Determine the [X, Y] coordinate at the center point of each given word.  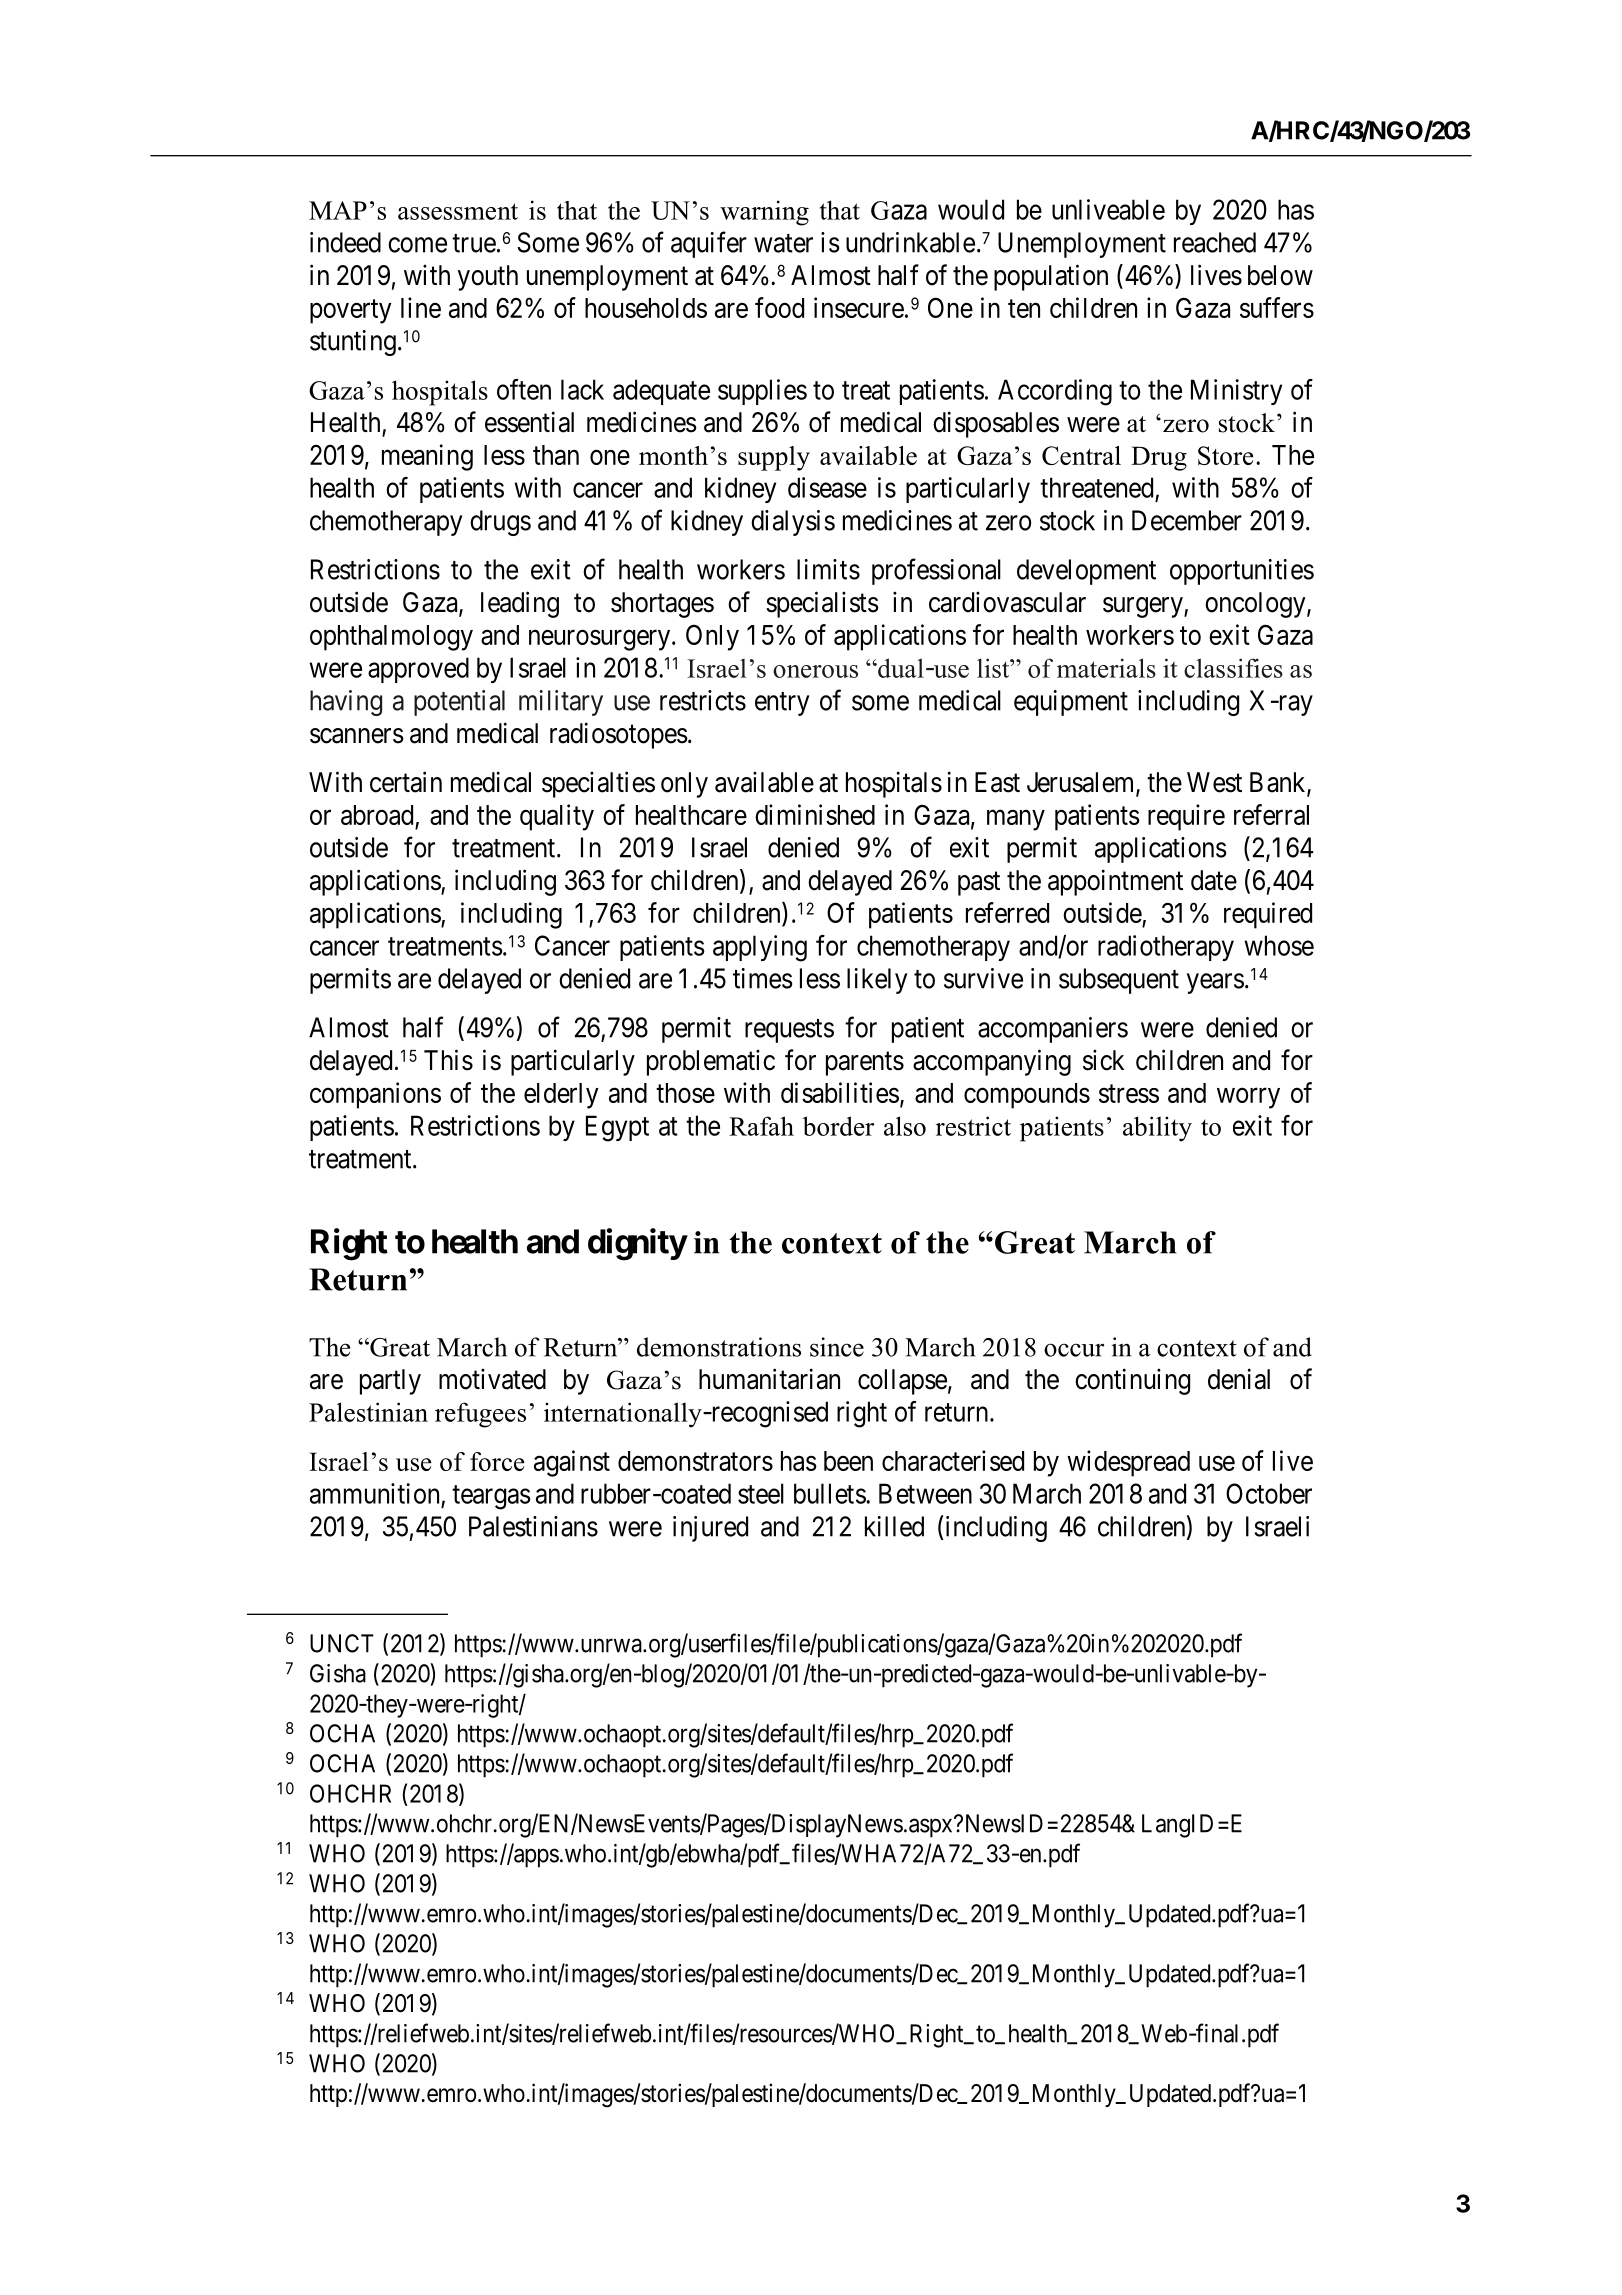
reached [1215, 242]
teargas [491, 1497]
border [838, 1126]
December [1187, 520]
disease [827, 487]
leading [520, 604]
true [474, 243]
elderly [561, 1096]
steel [761, 1493]
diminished [815, 814]
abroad [377, 815]
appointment [1115, 882]
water [783, 243]
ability [1157, 1129]
